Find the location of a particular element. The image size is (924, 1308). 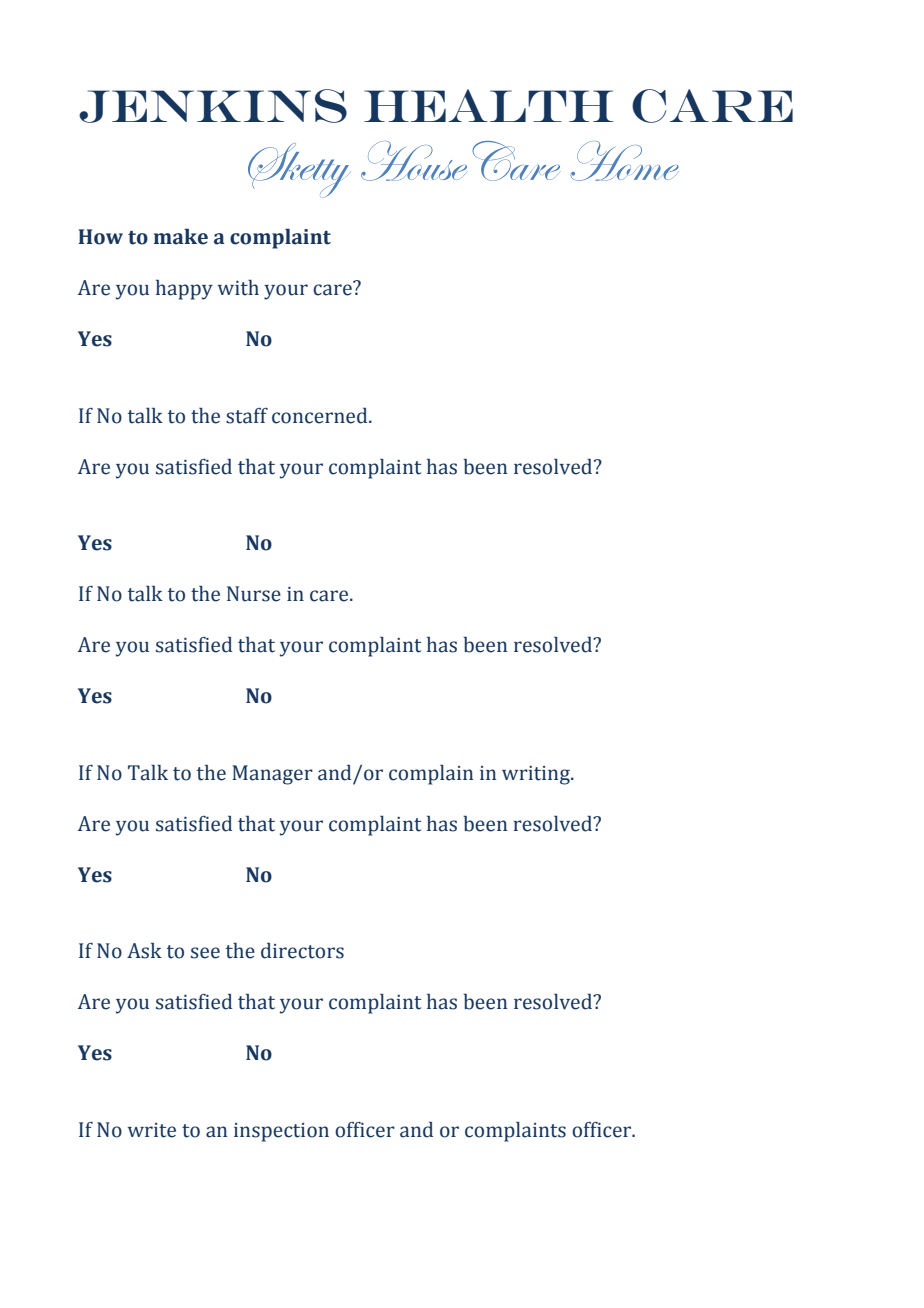

staff is located at coordinates (247, 416).
